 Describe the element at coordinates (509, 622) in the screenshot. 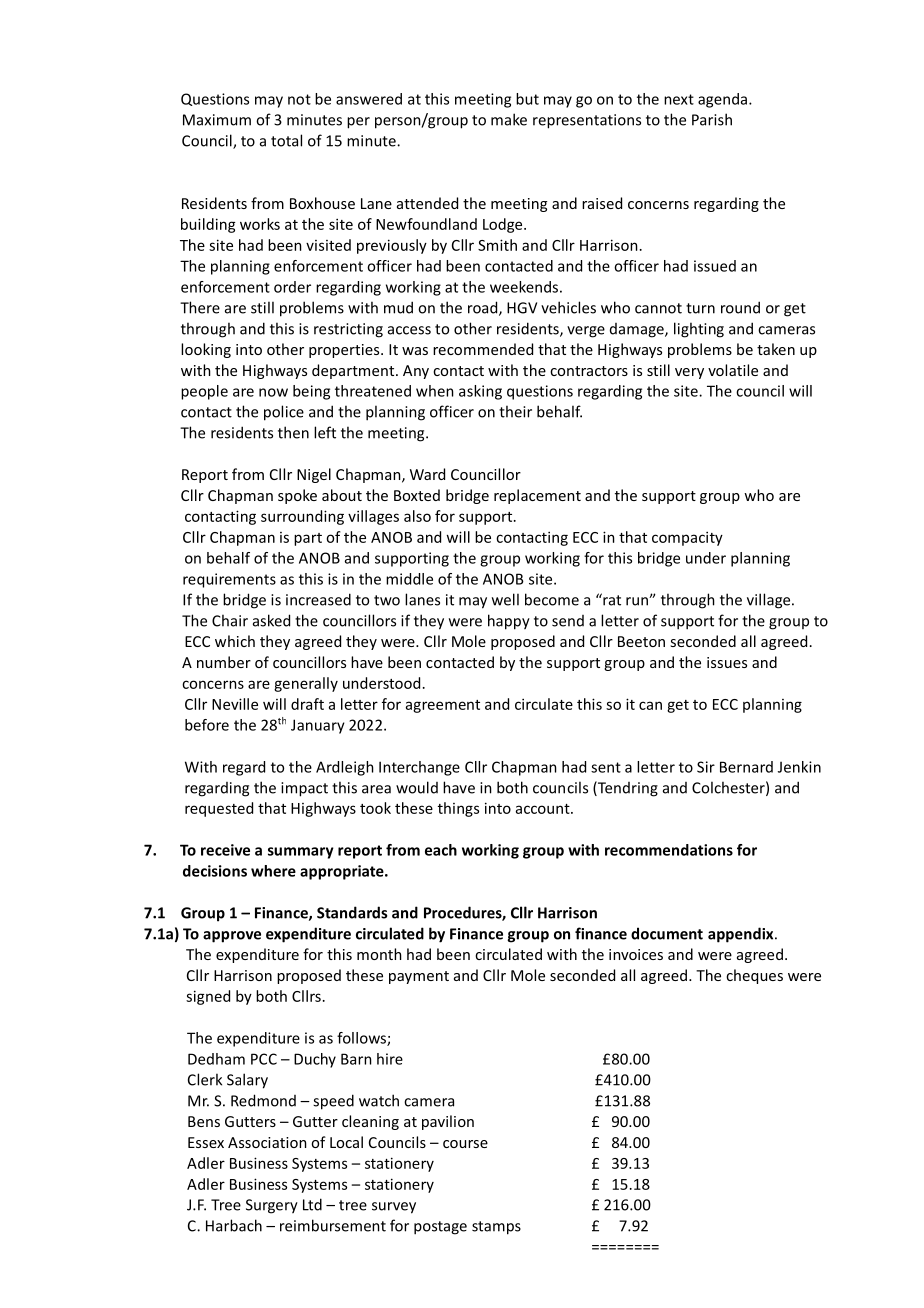

I see `happy` at that location.
